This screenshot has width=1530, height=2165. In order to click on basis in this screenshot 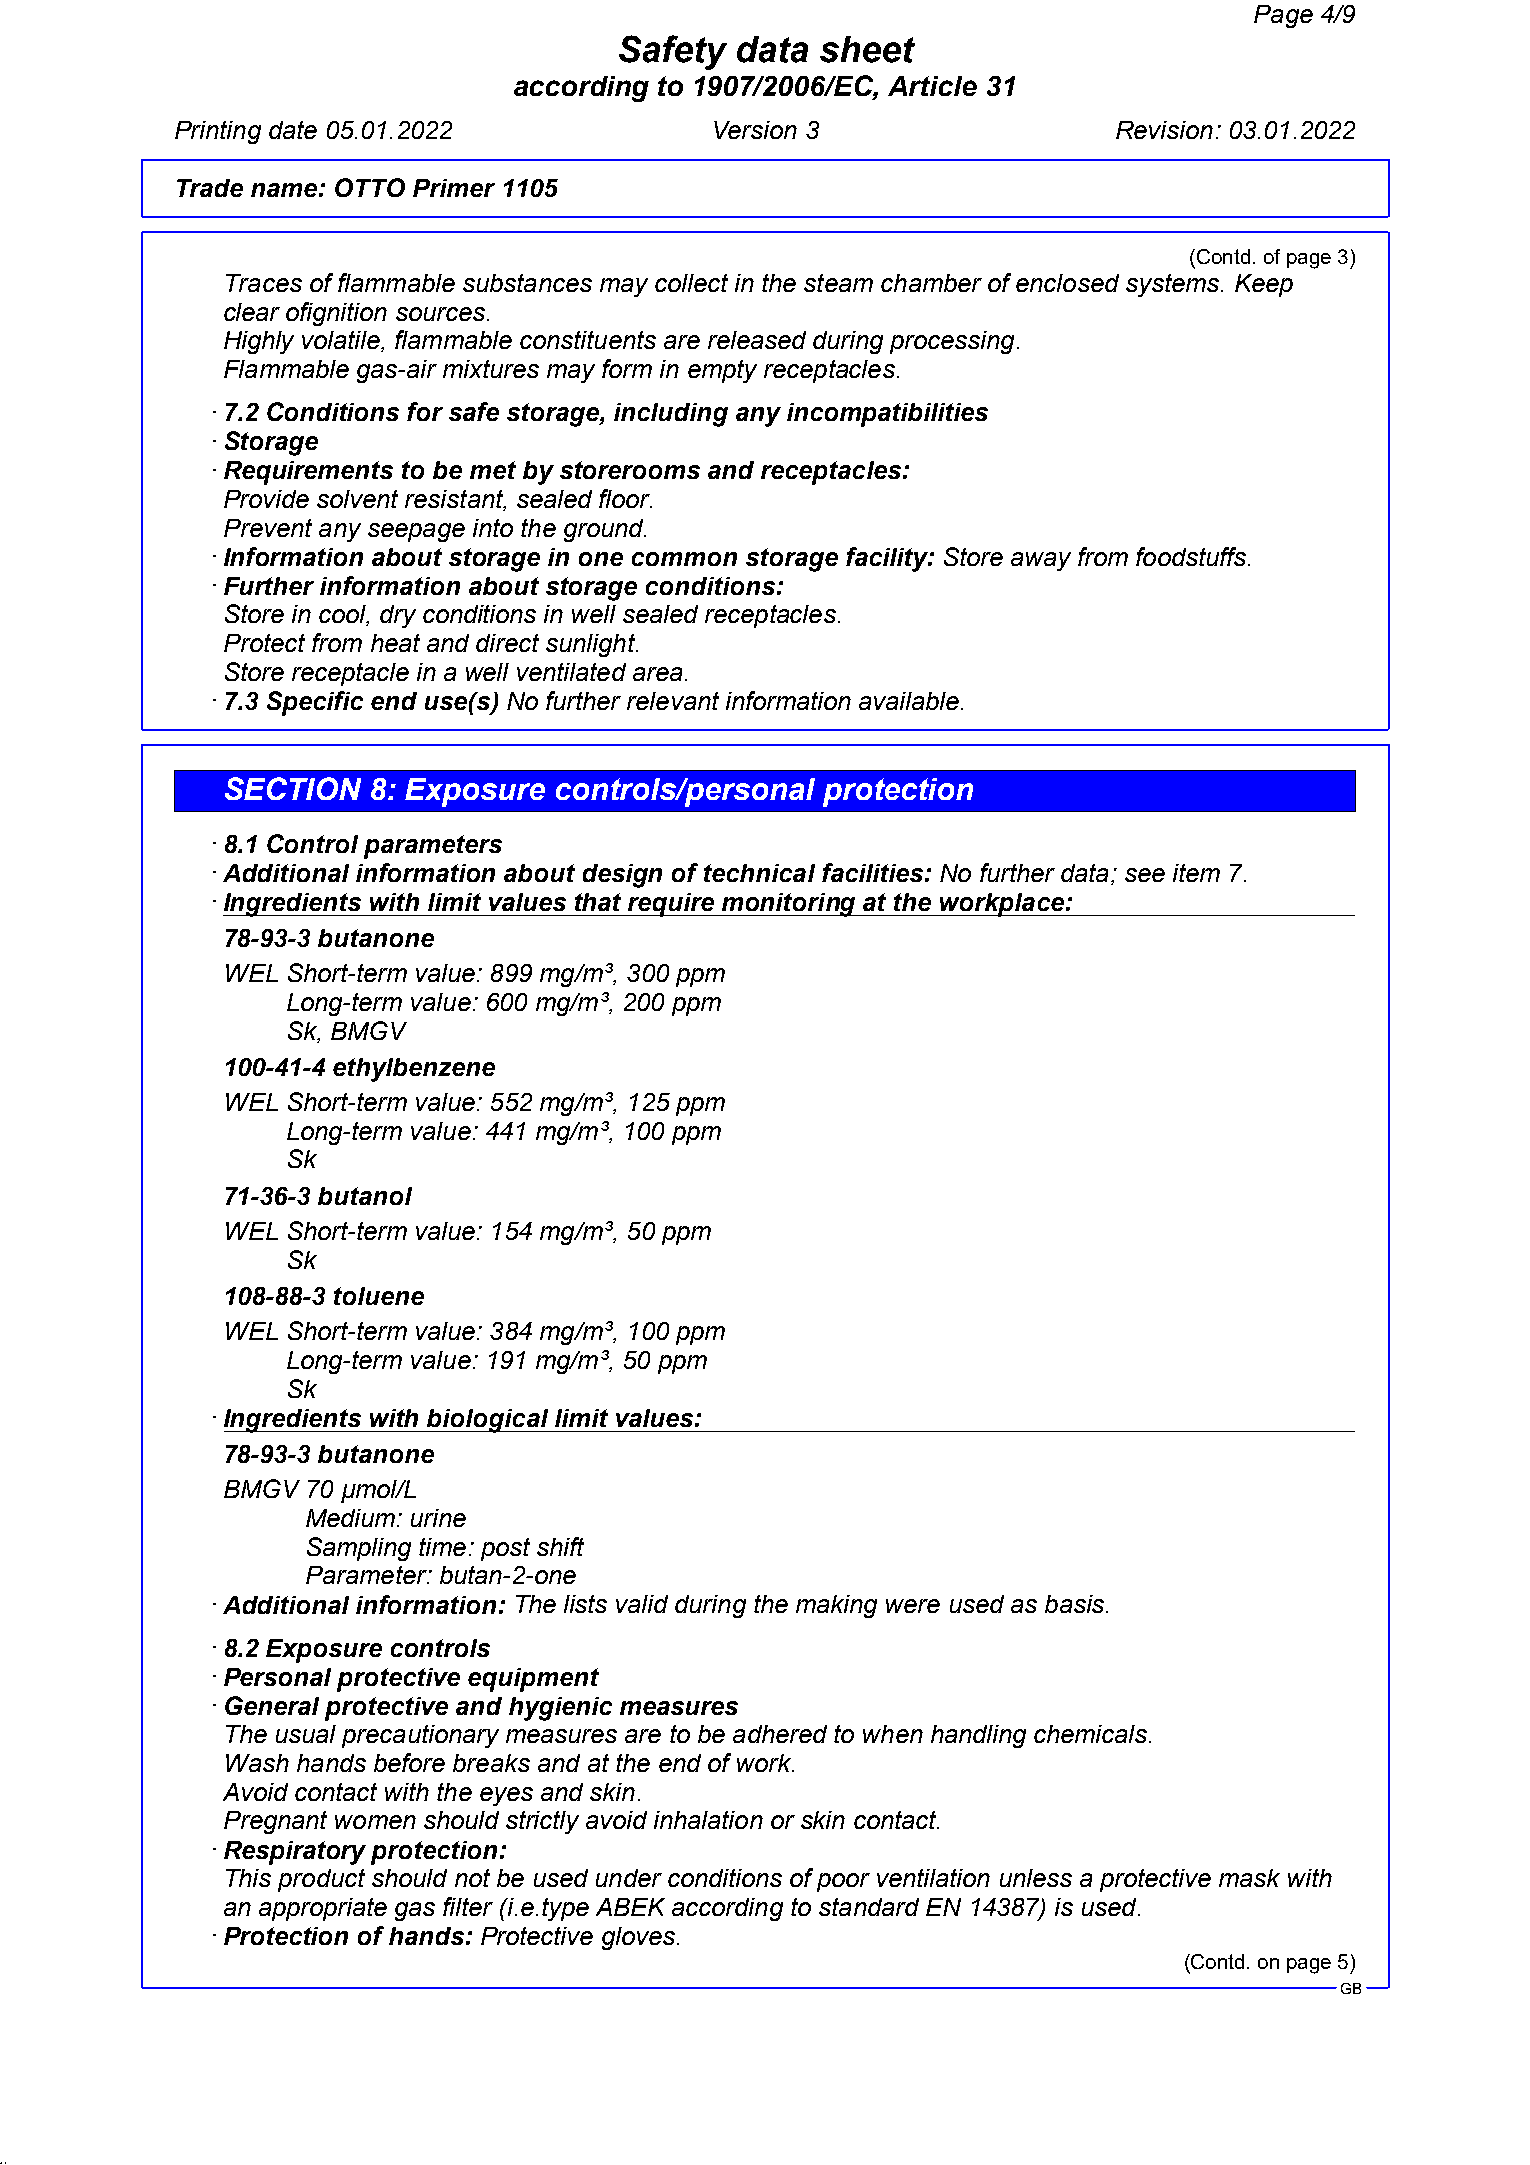, I will do `click(1076, 1604)`.
